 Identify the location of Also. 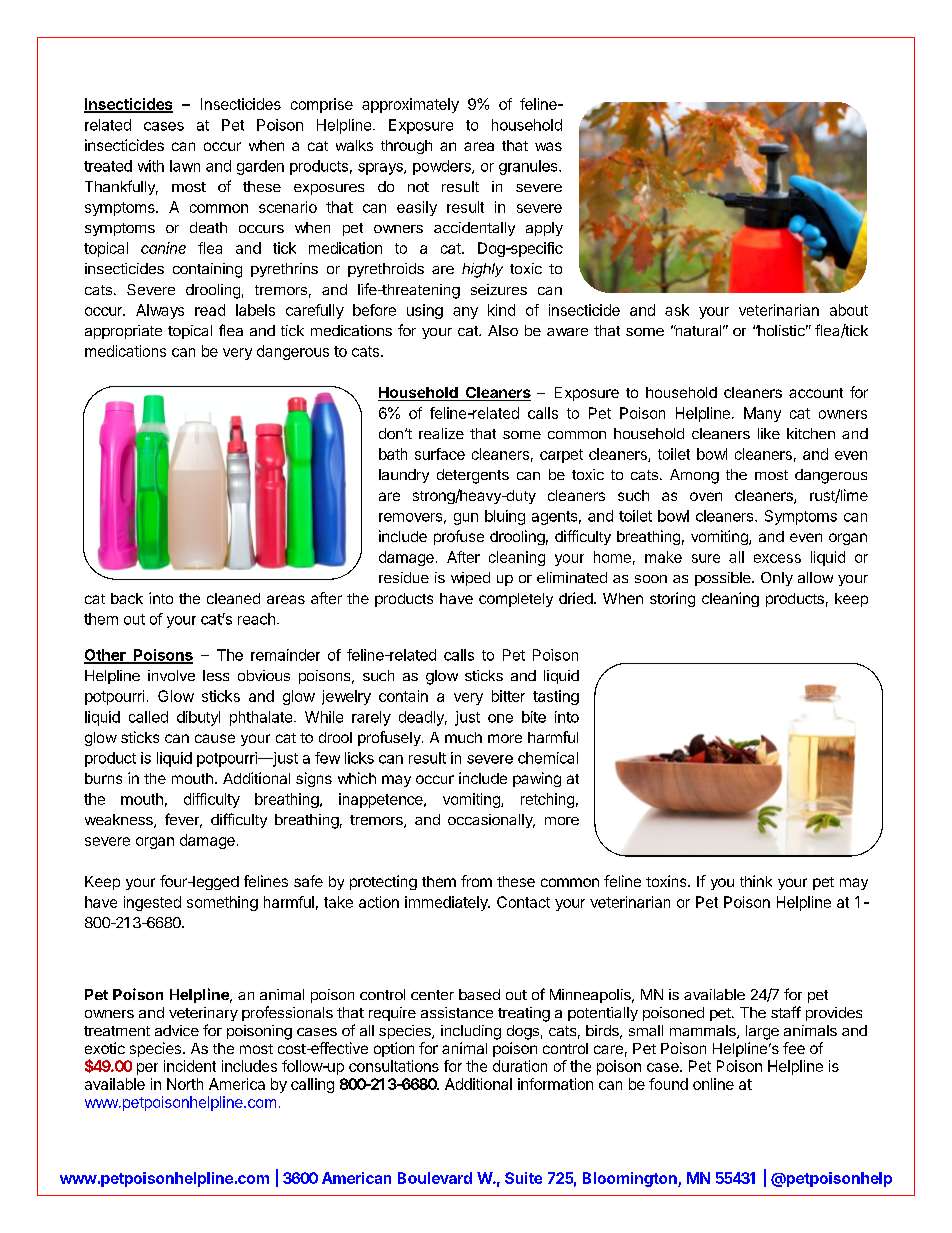
(503, 330).
